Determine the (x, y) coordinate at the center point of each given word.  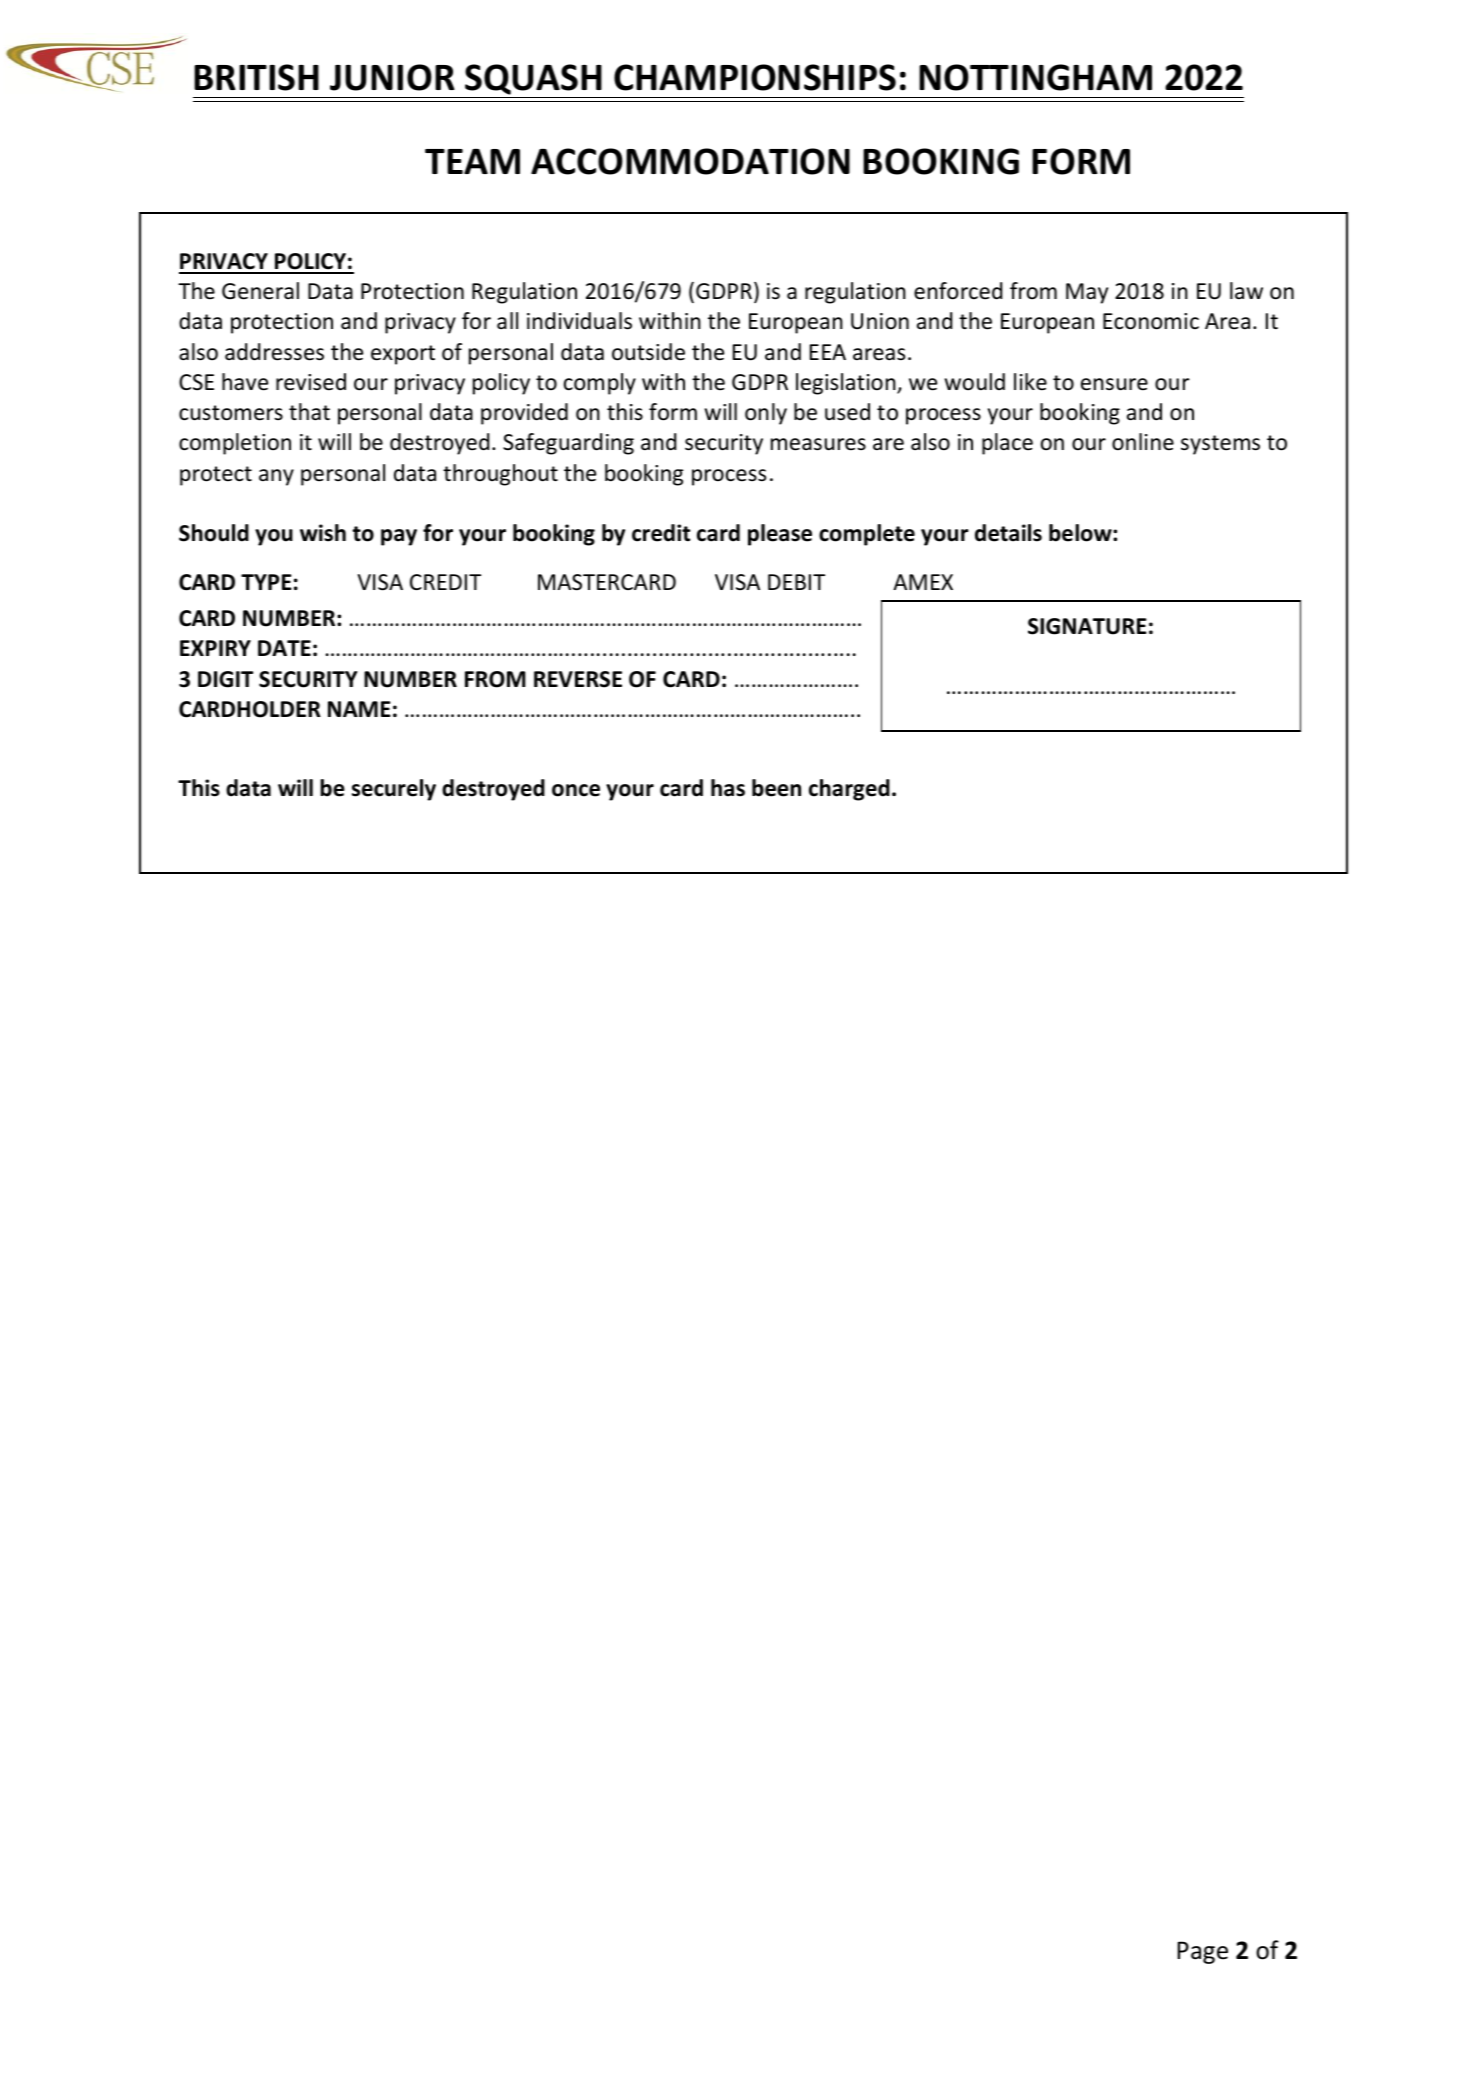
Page (1202, 1952)
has (728, 788)
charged (849, 790)
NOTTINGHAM (1035, 77)
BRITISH (256, 77)
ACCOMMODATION (690, 161)
